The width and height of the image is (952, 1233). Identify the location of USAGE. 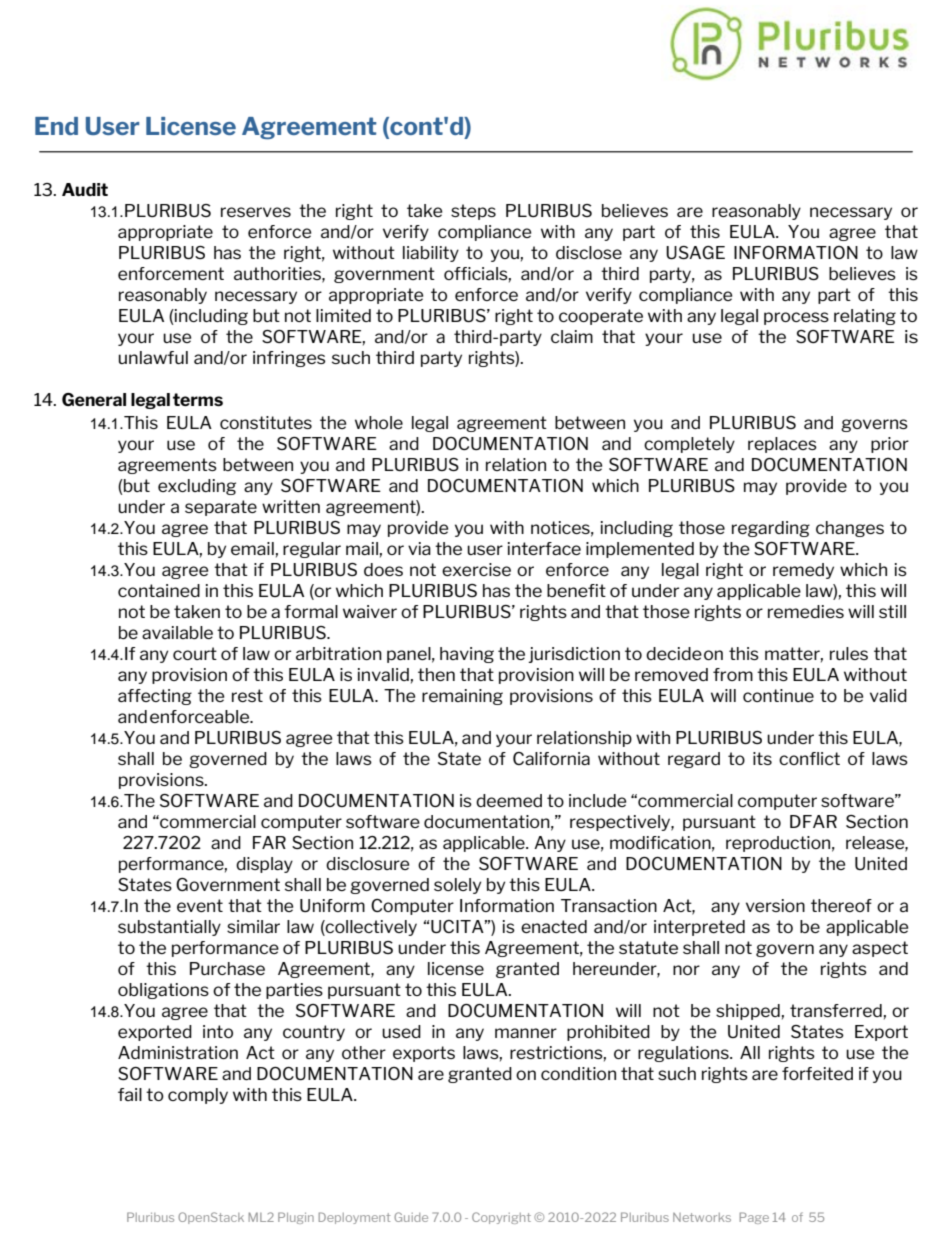
(695, 252).
